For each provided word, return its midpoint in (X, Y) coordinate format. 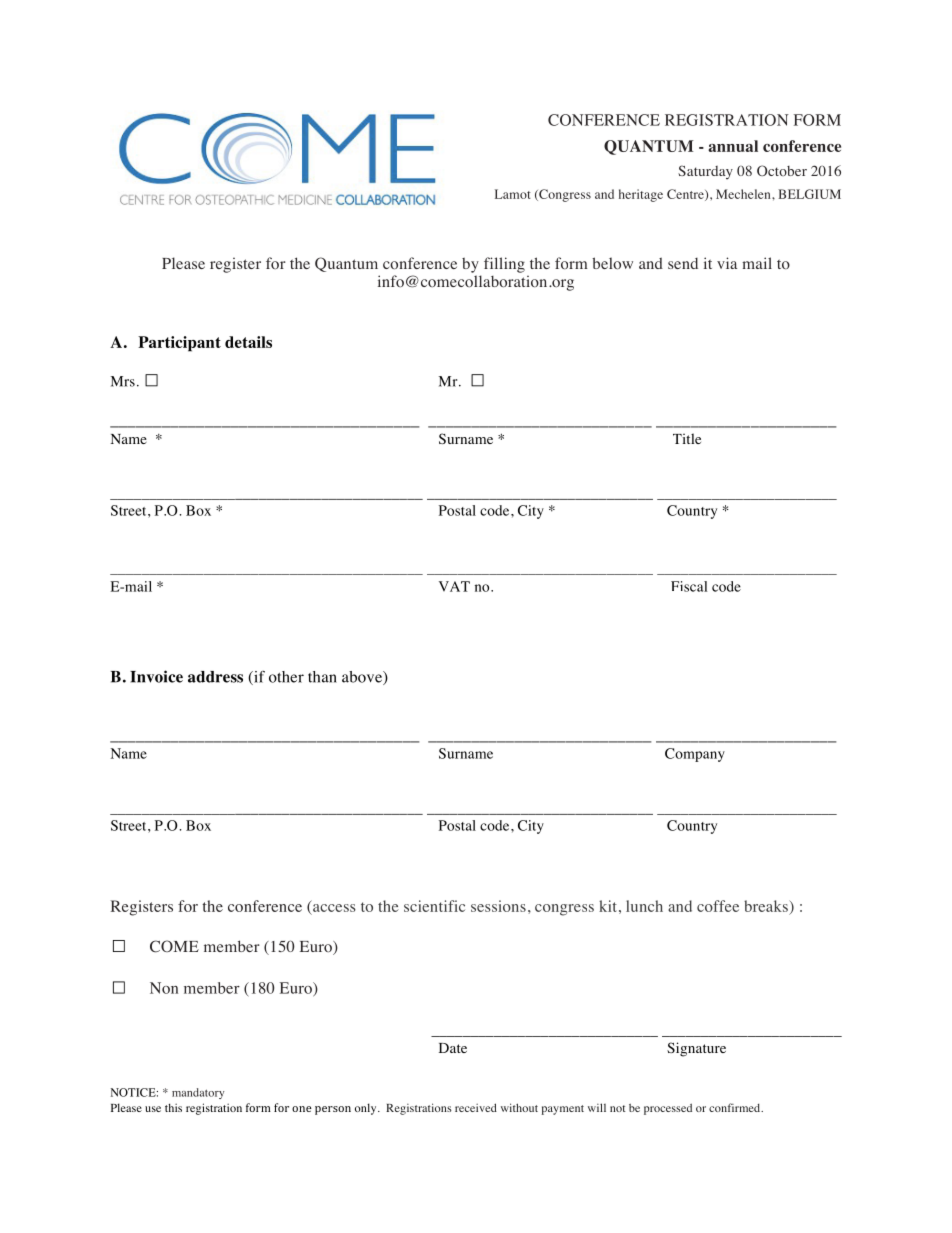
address (215, 677)
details (248, 342)
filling (504, 265)
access (334, 908)
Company (695, 755)
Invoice (156, 676)
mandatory (198, 1093)
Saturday (705, 172)
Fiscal (689, 586)
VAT (454, 586)
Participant (179, 344)
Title (687, 438)
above (363, 678)
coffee (718, 906)
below (612, 263)
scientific (434, 906)
